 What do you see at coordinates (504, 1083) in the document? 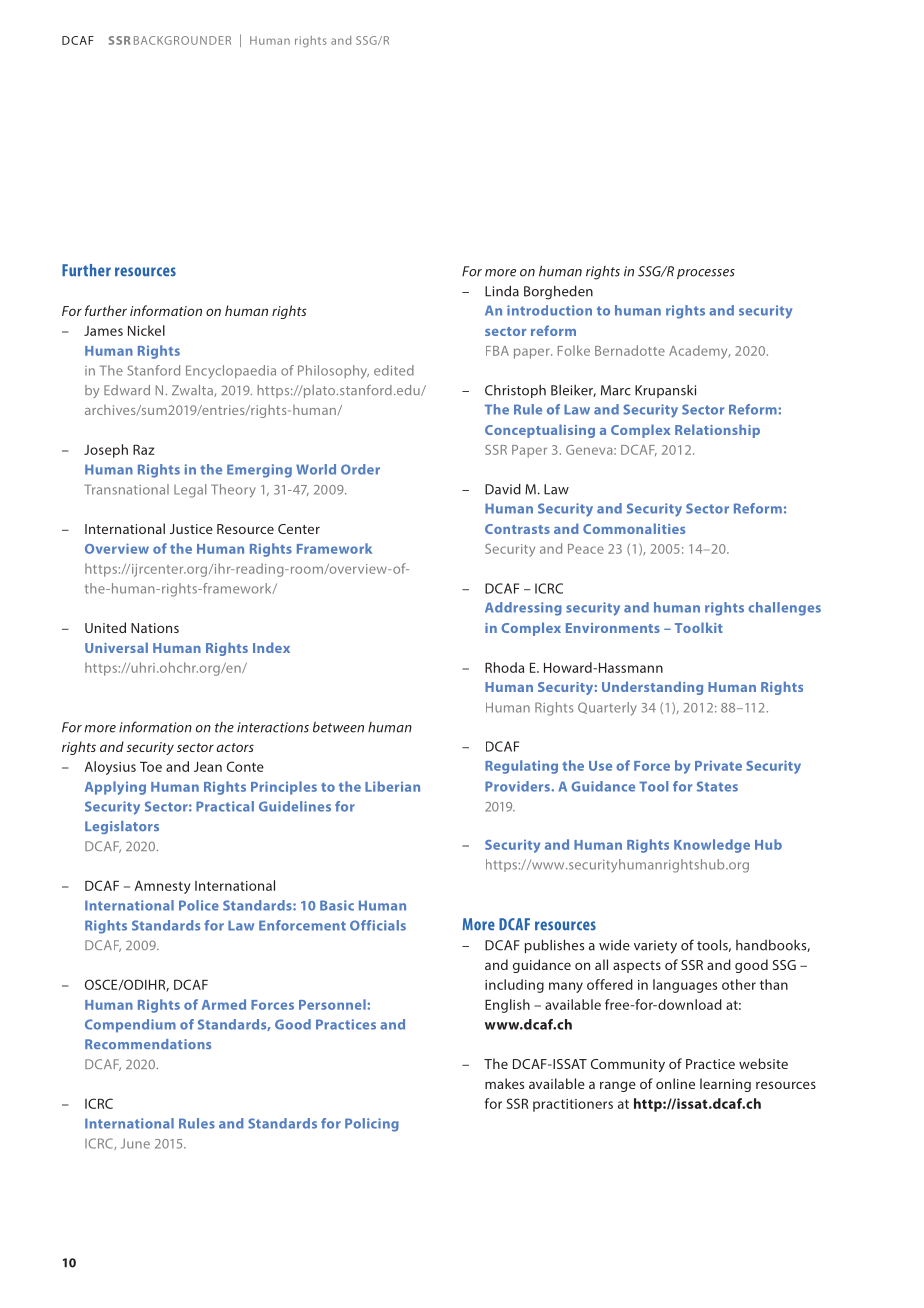
I see `makes` at bounding box center [504, 1083].
